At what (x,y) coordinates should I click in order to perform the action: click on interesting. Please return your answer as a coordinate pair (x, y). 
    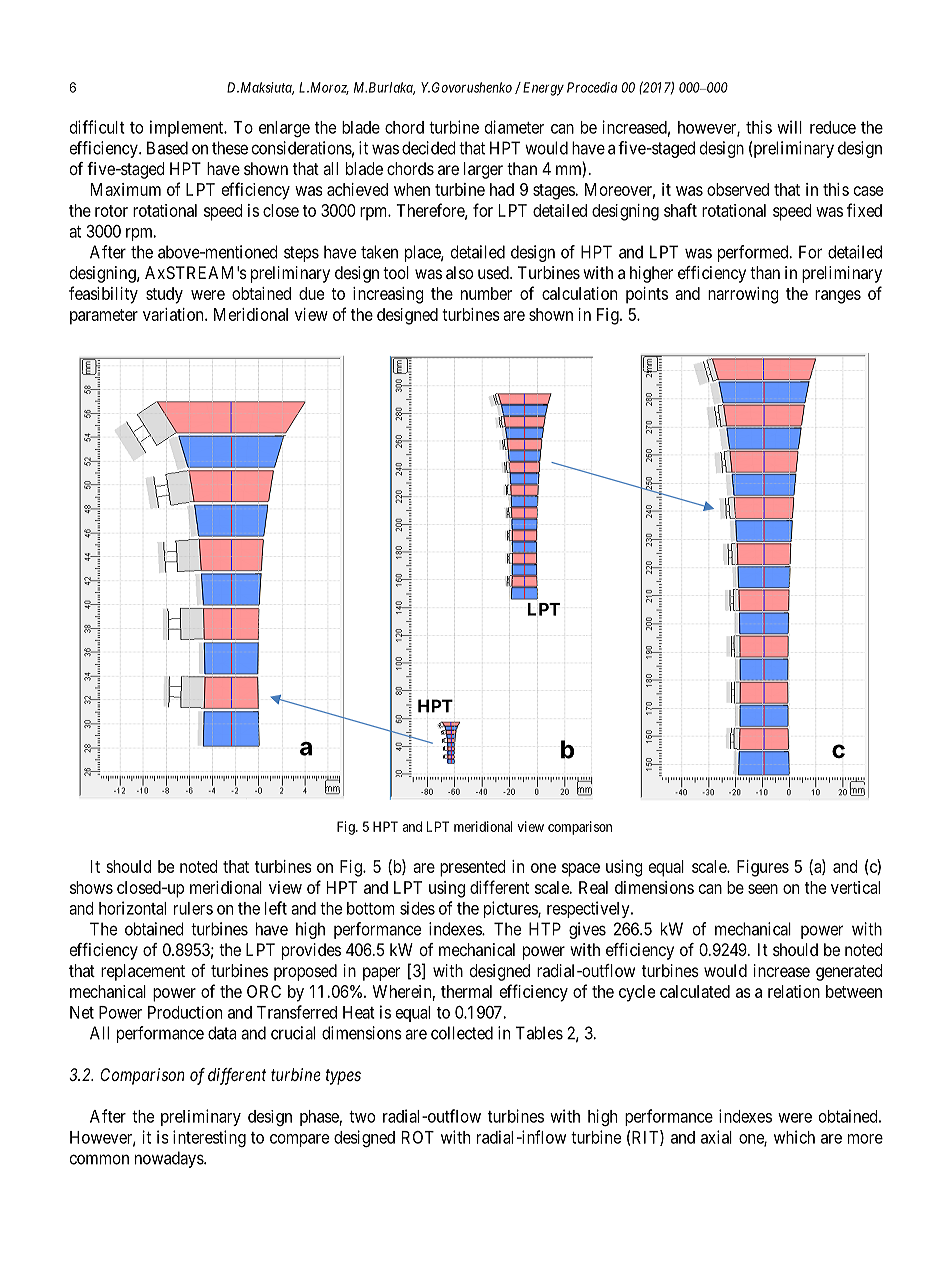
    Looking at the image, I should click on (209, 1138).
